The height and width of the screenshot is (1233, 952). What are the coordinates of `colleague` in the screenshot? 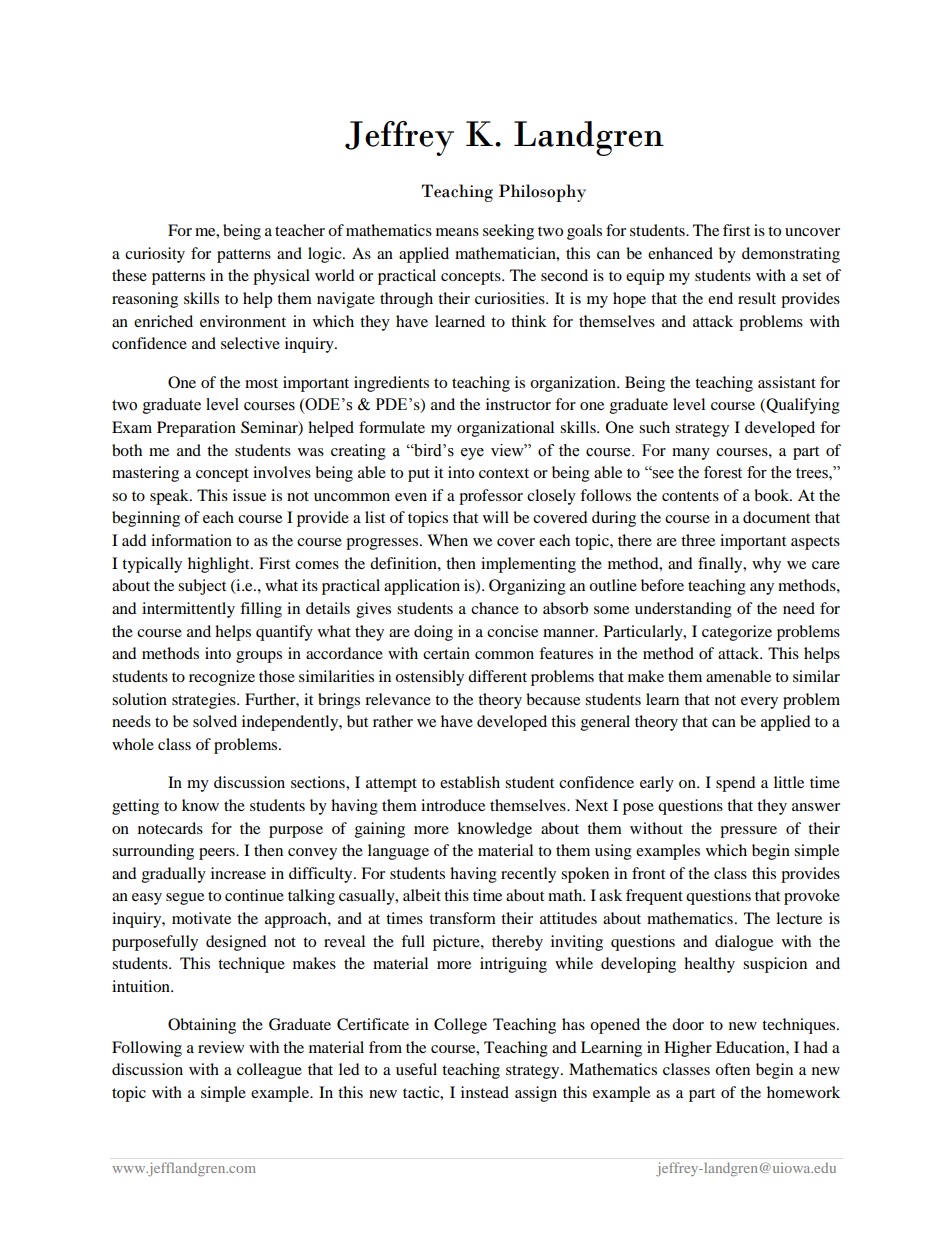 It's located at (269, 1071).
